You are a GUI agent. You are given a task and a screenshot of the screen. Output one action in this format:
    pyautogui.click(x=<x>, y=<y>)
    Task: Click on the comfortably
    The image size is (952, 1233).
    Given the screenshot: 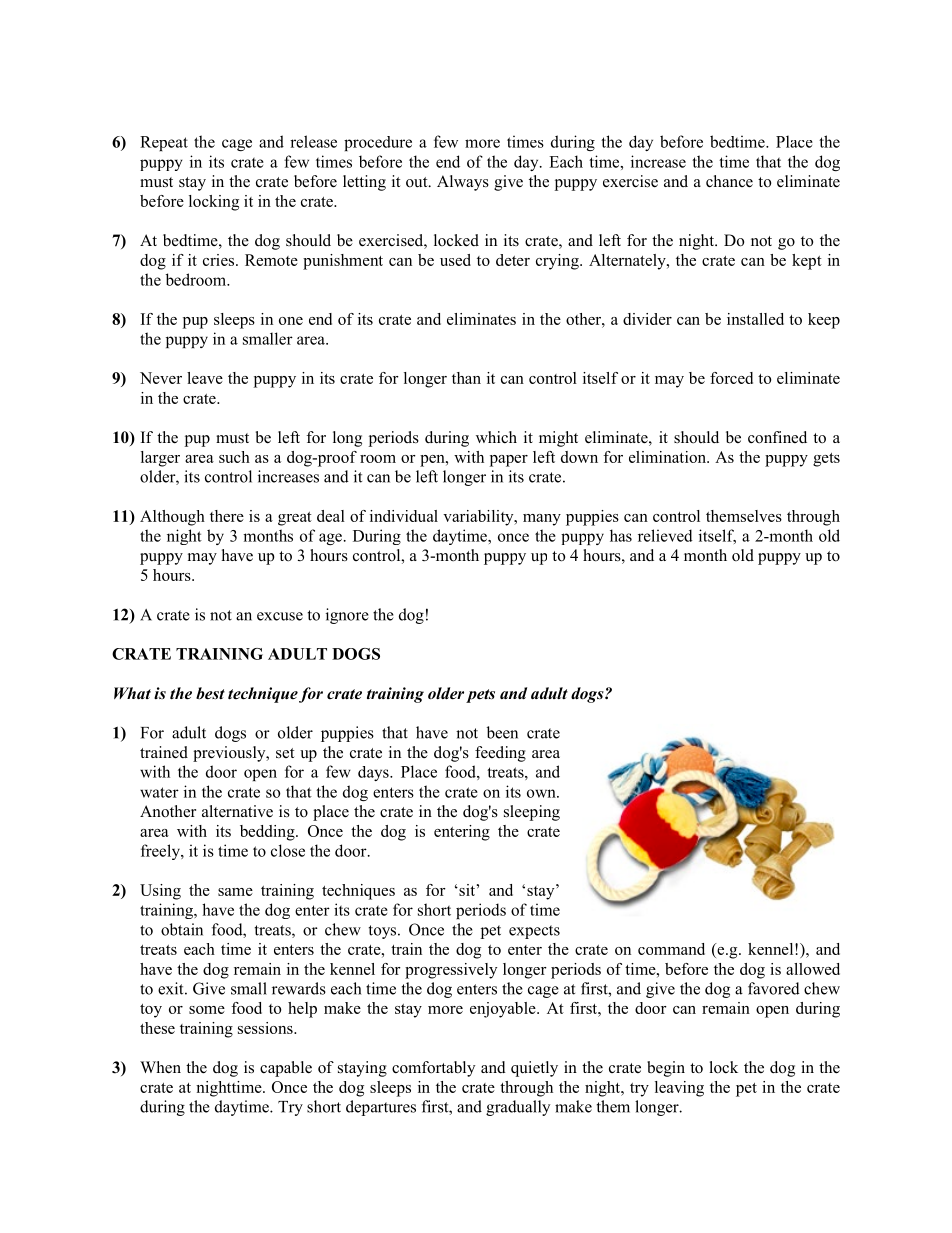 What is the action you would take?
    pyautogui.click(x=433, y=1069)
